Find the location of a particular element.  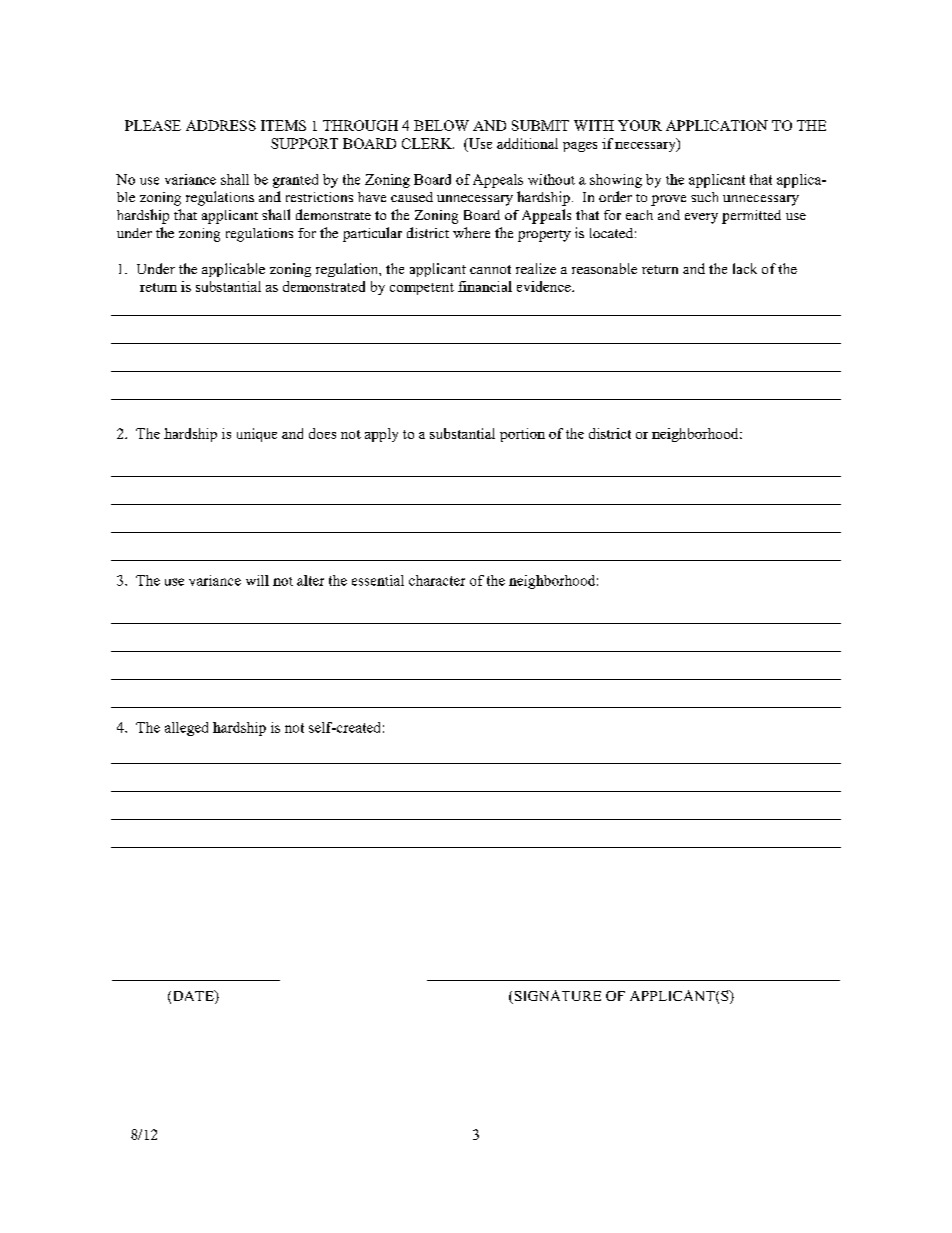

DATE is located at coordinates (193, 996).
